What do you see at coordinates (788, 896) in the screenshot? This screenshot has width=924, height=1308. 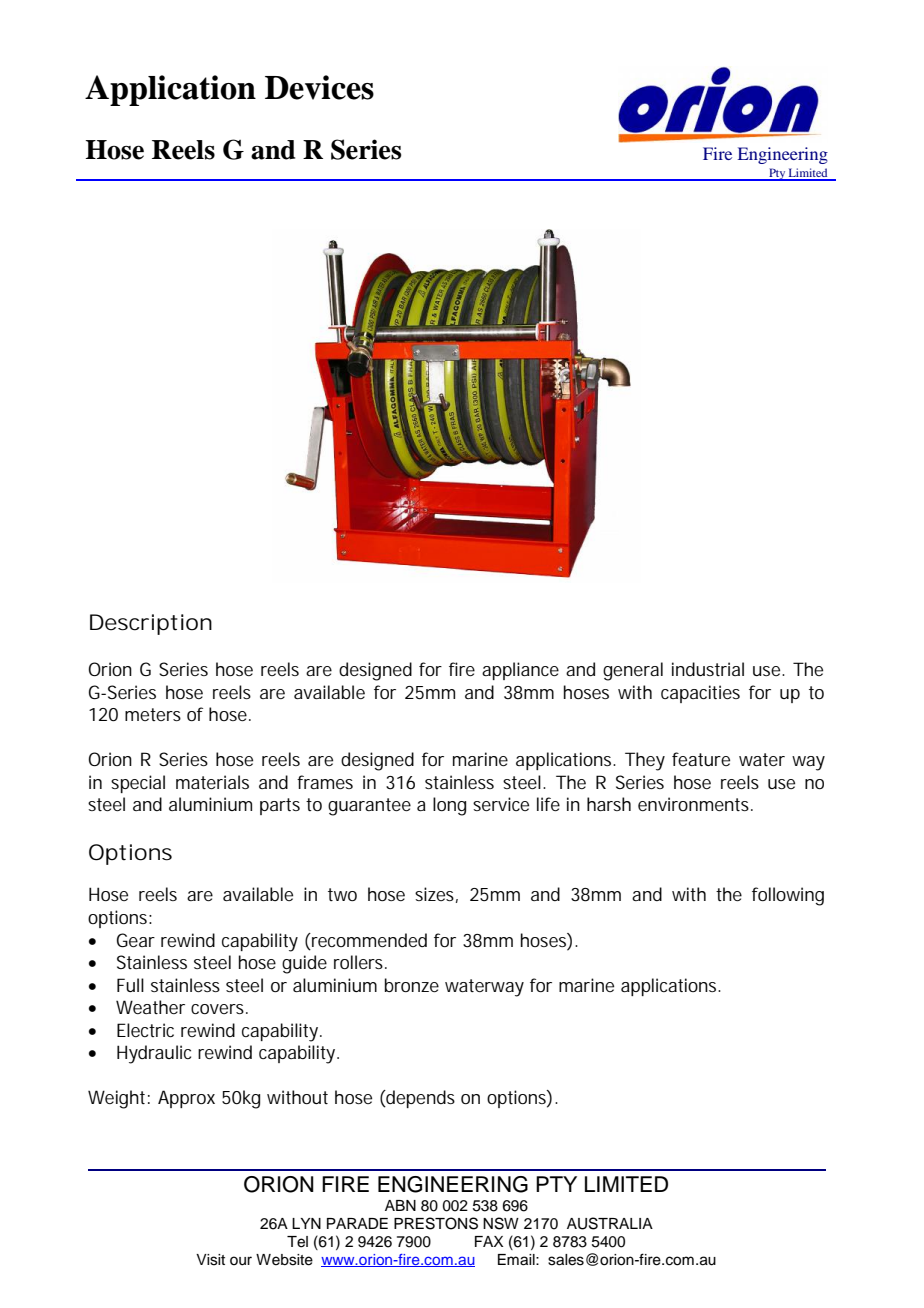 I see `following` at bounding box center [788, 896].
